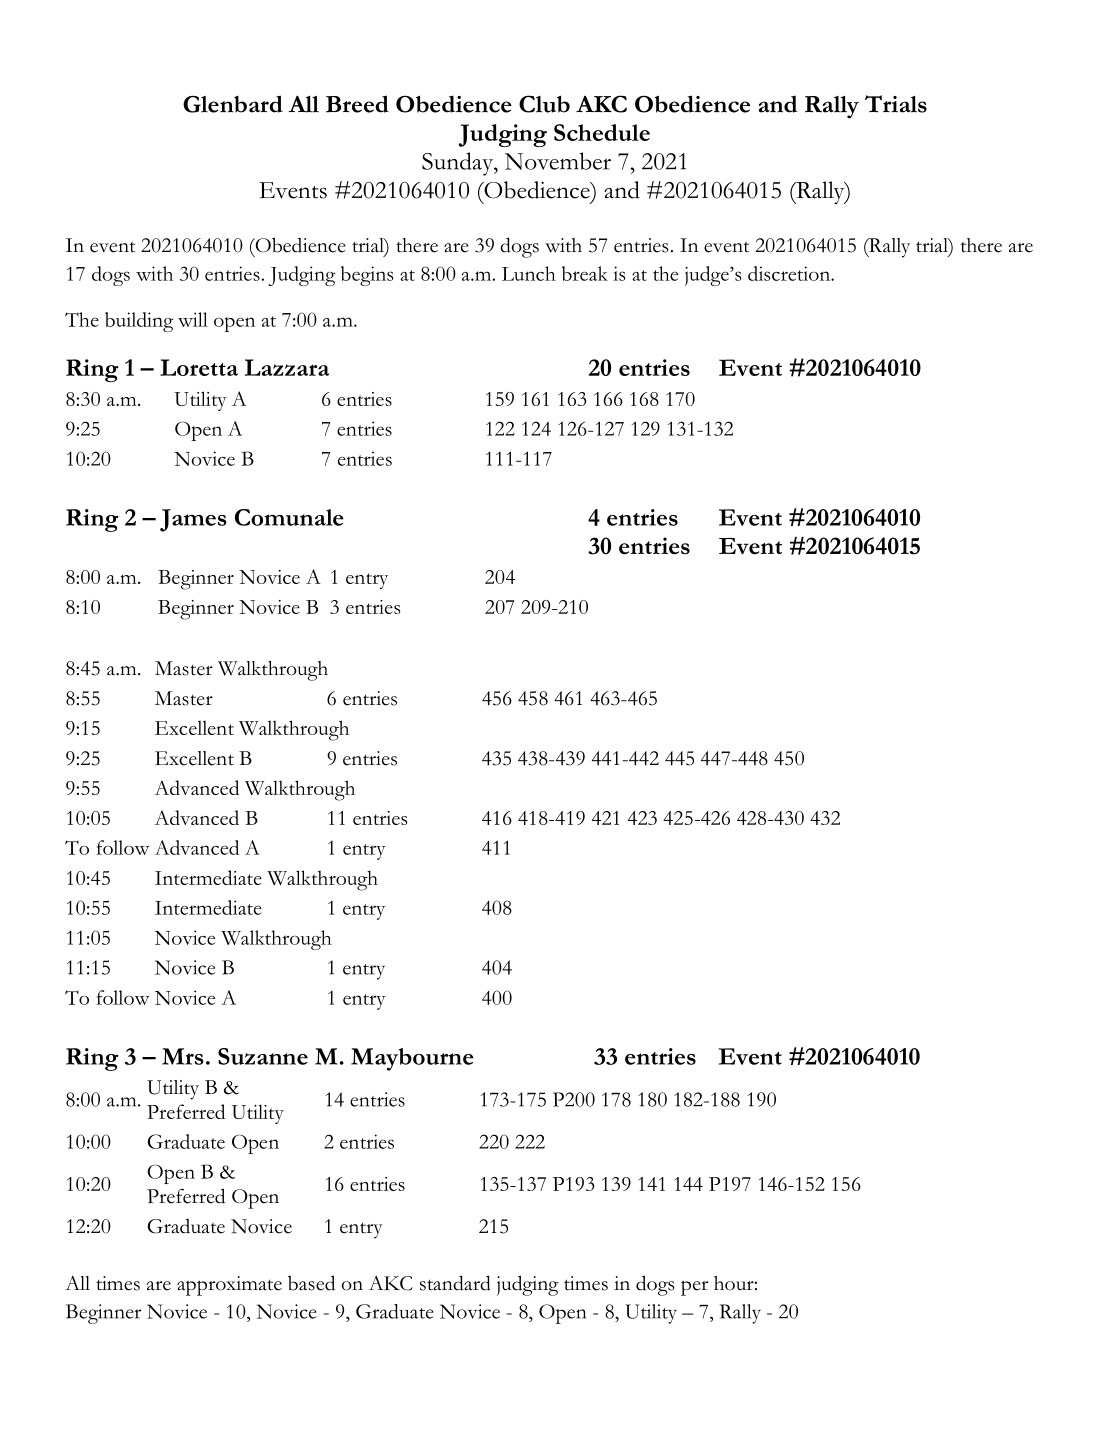 The height and width of the document is (1437, 1111). I want to click on James, so click(193, 520).
